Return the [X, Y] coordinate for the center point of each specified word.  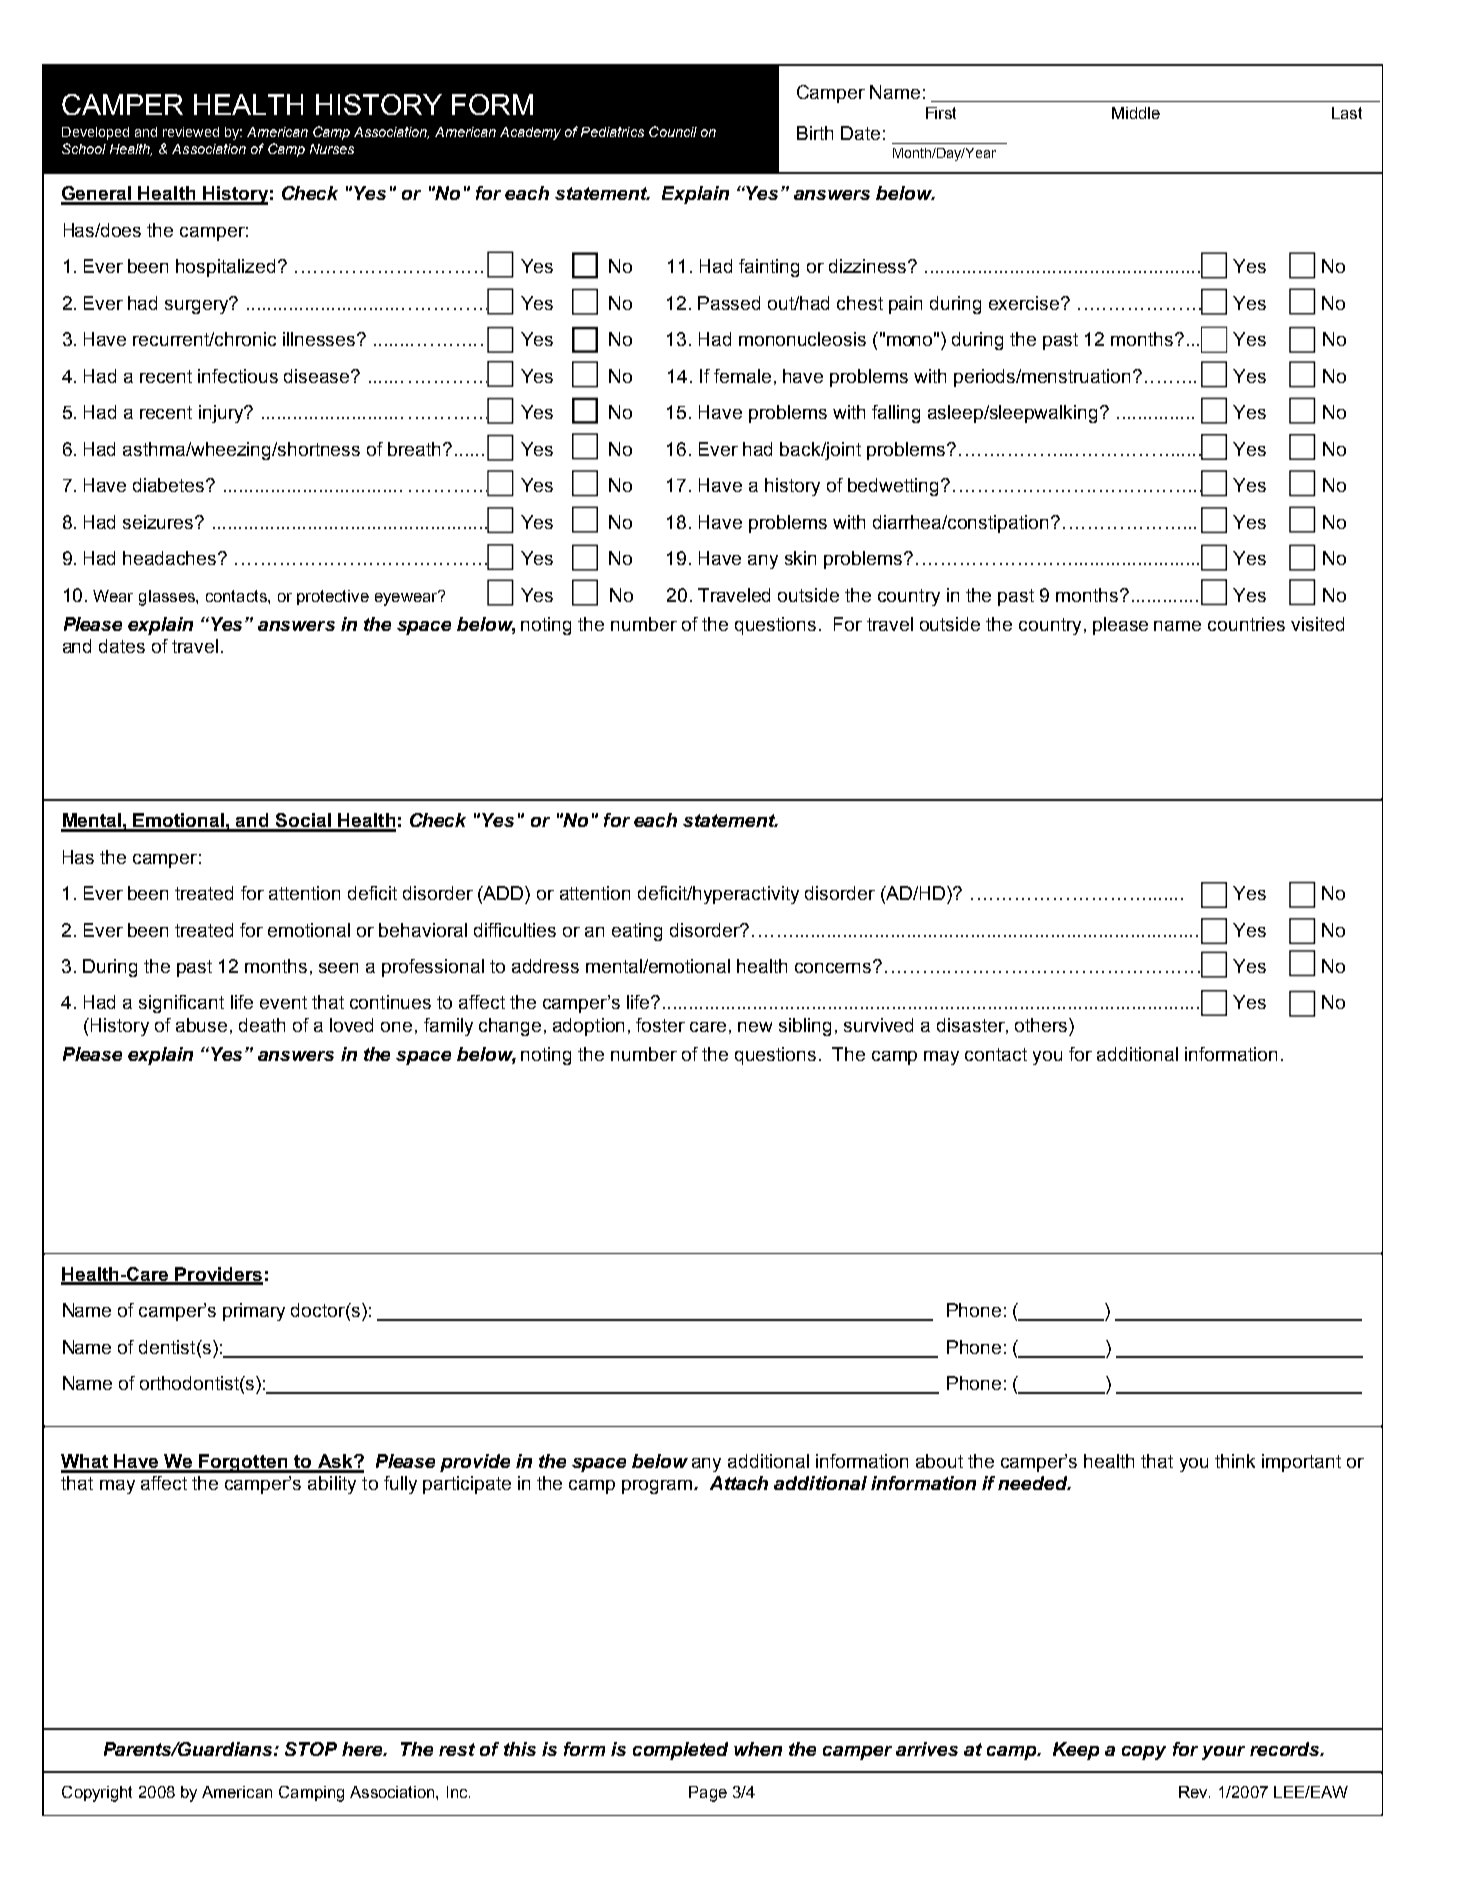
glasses [168, 598]
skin [800, 558]
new [755, 1027]
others [1042, 1025]
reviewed [191, 132]
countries [1246, 624]
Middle [1136, 113]
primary [254, 1312]
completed [680, 1751]
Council [673, 131]
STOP [311, 1749]
